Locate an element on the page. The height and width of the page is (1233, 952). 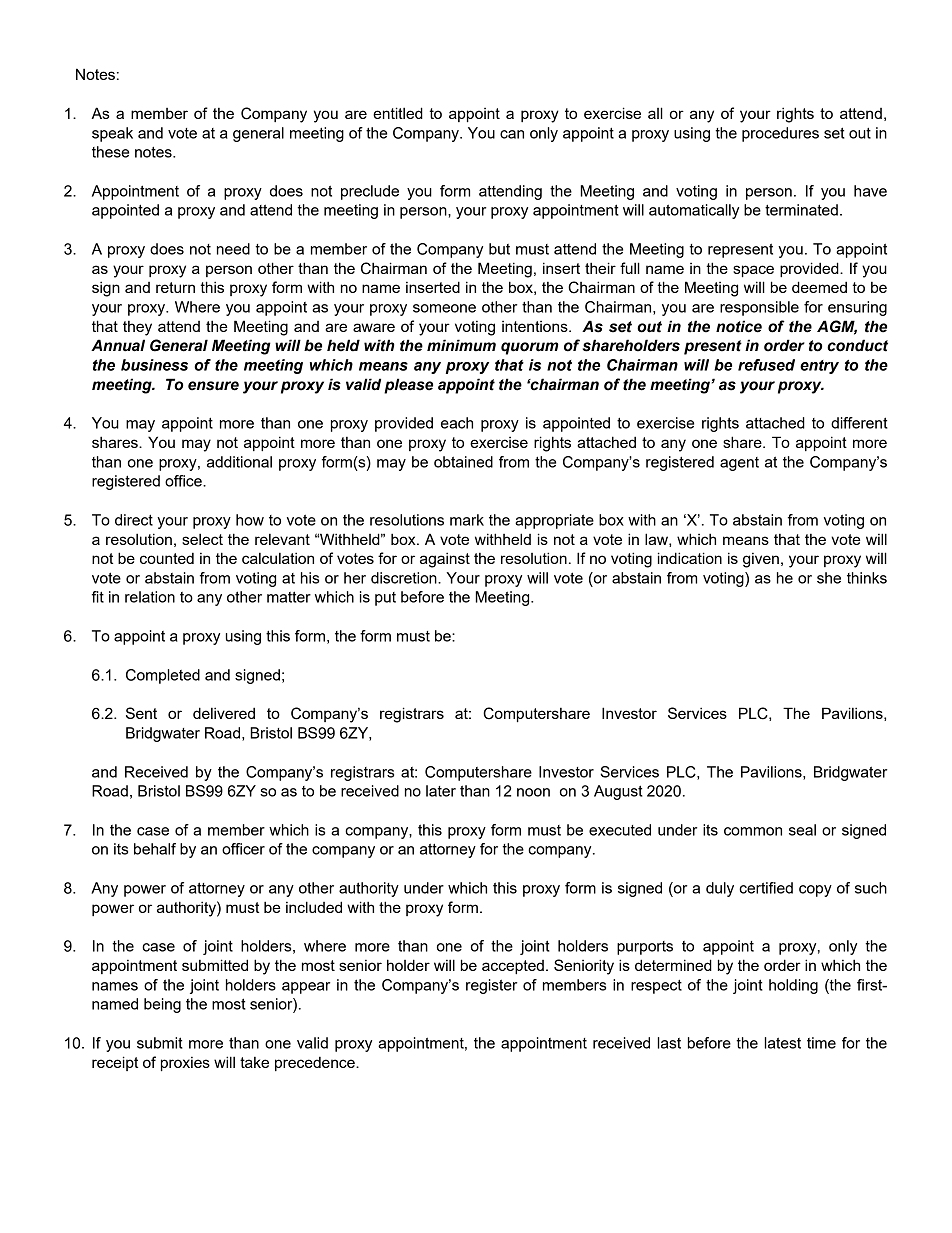
procedures is located at coordinates (780, 134).
